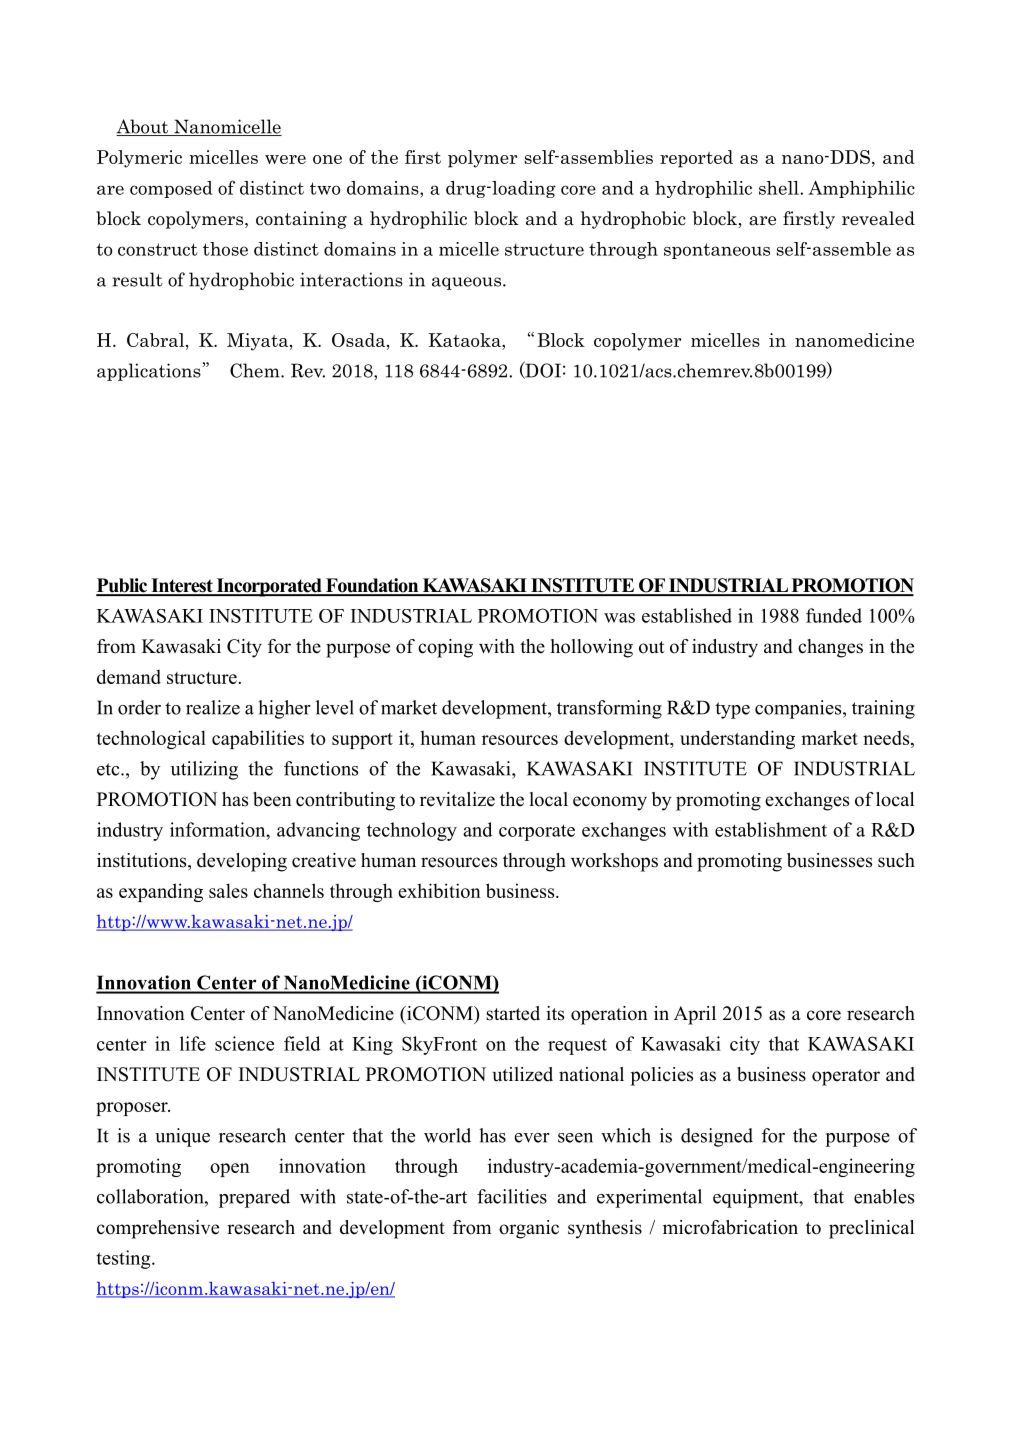 This page has width=1011, height=1430. I want to click on shell, so click(780, 188).
